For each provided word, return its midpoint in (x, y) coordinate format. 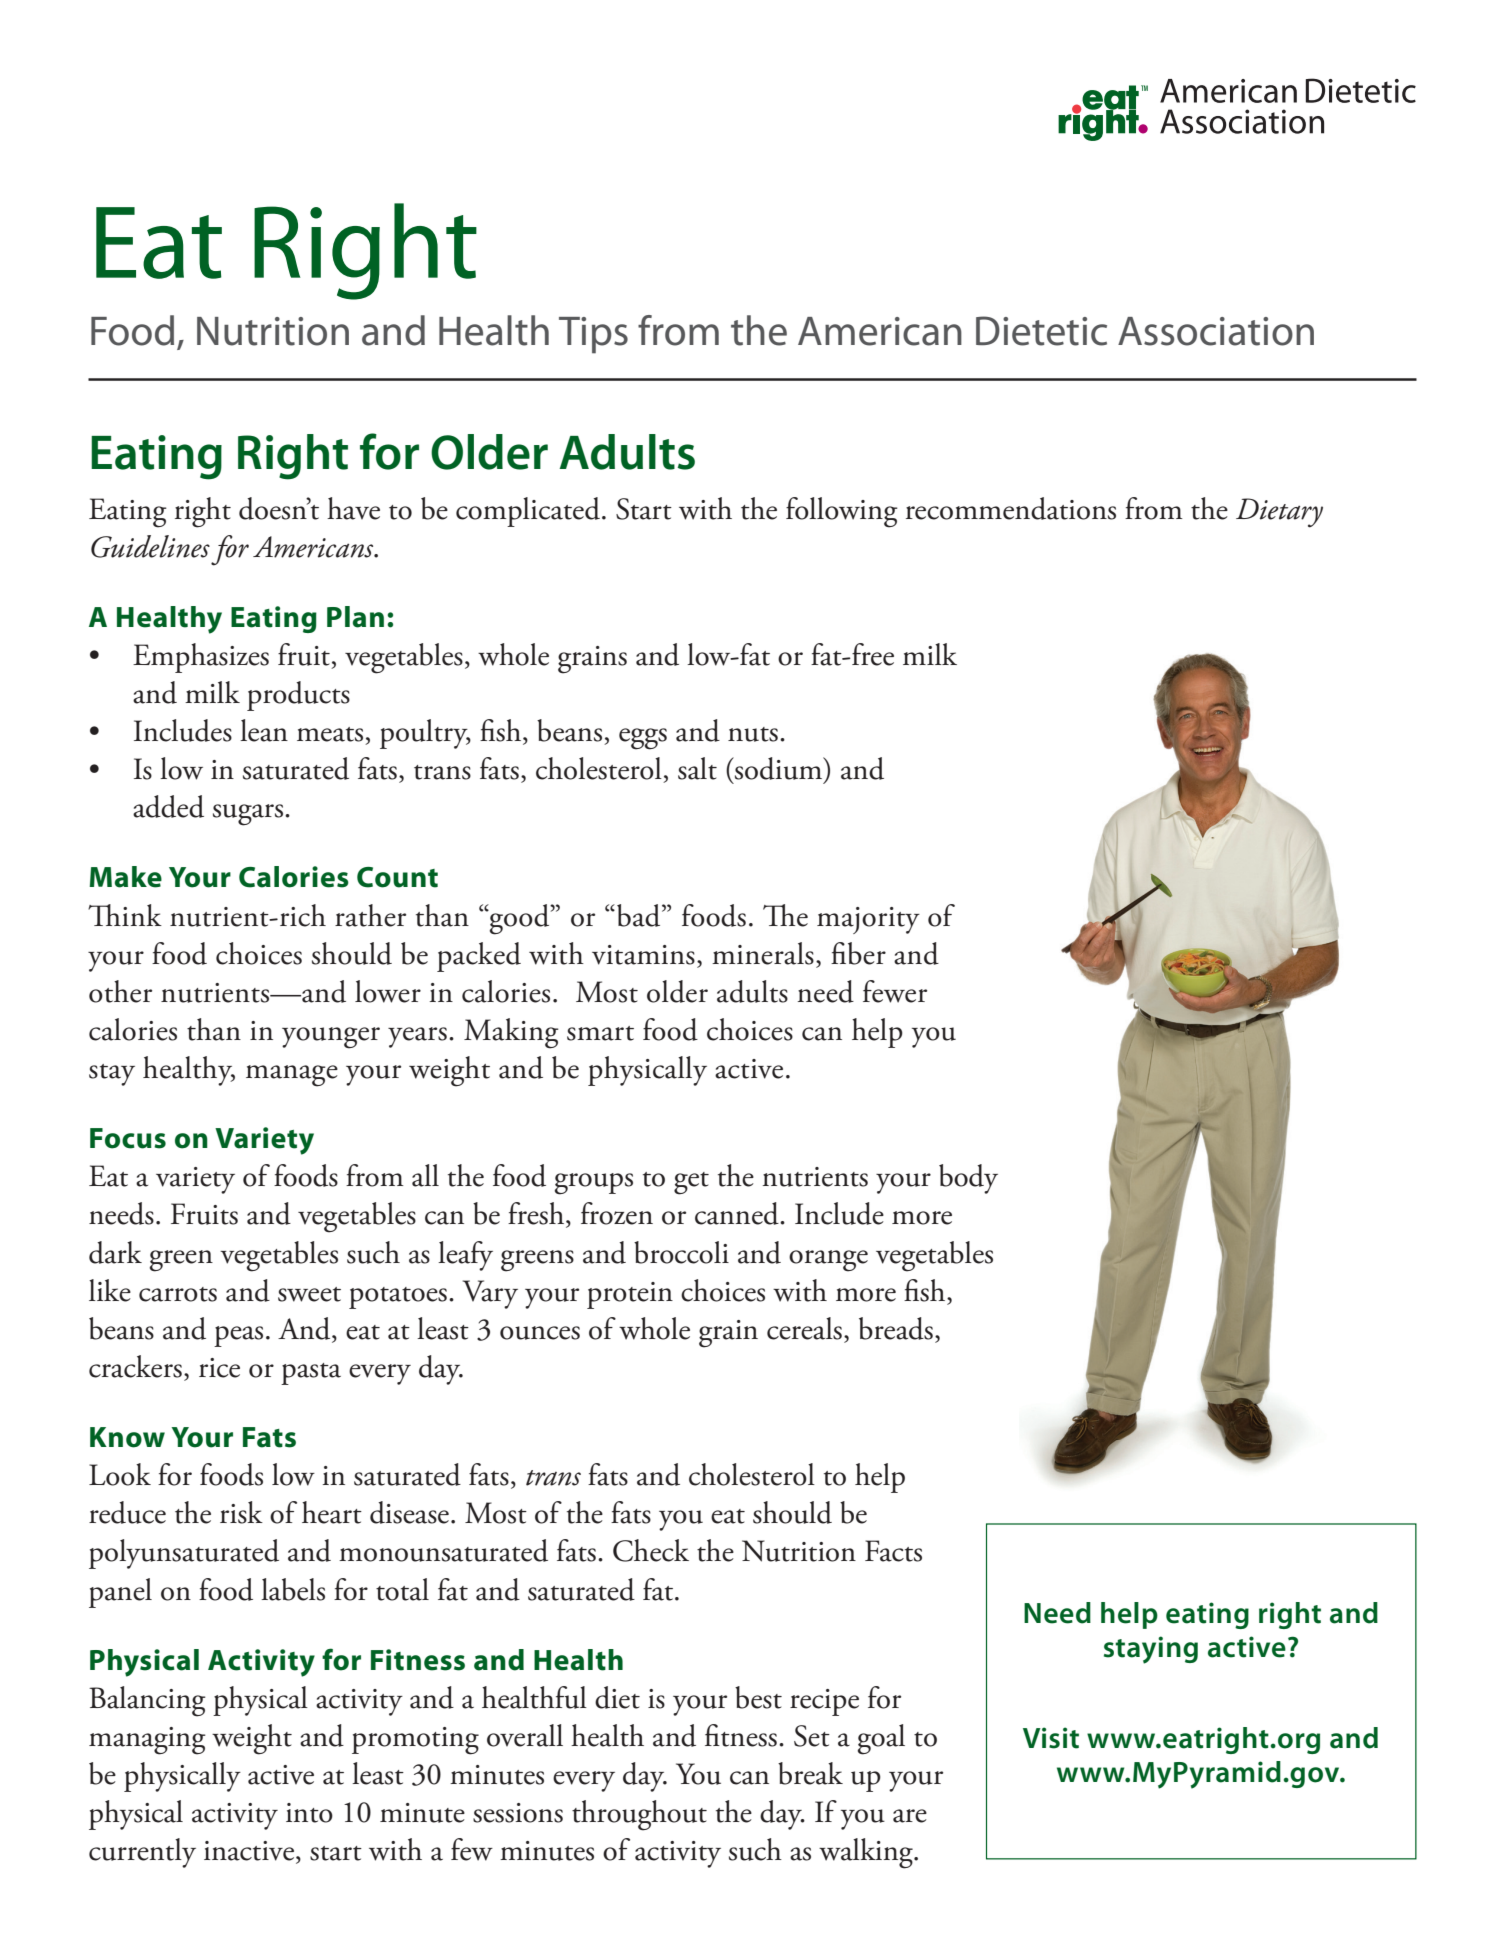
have (353, 508)
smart (600, 1033)
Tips (593, 335)
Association (1216, 331)
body (968, 1179)
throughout (639, 1815)
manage (292, 1076)
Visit (1051, 1738)
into (309, 1813)
